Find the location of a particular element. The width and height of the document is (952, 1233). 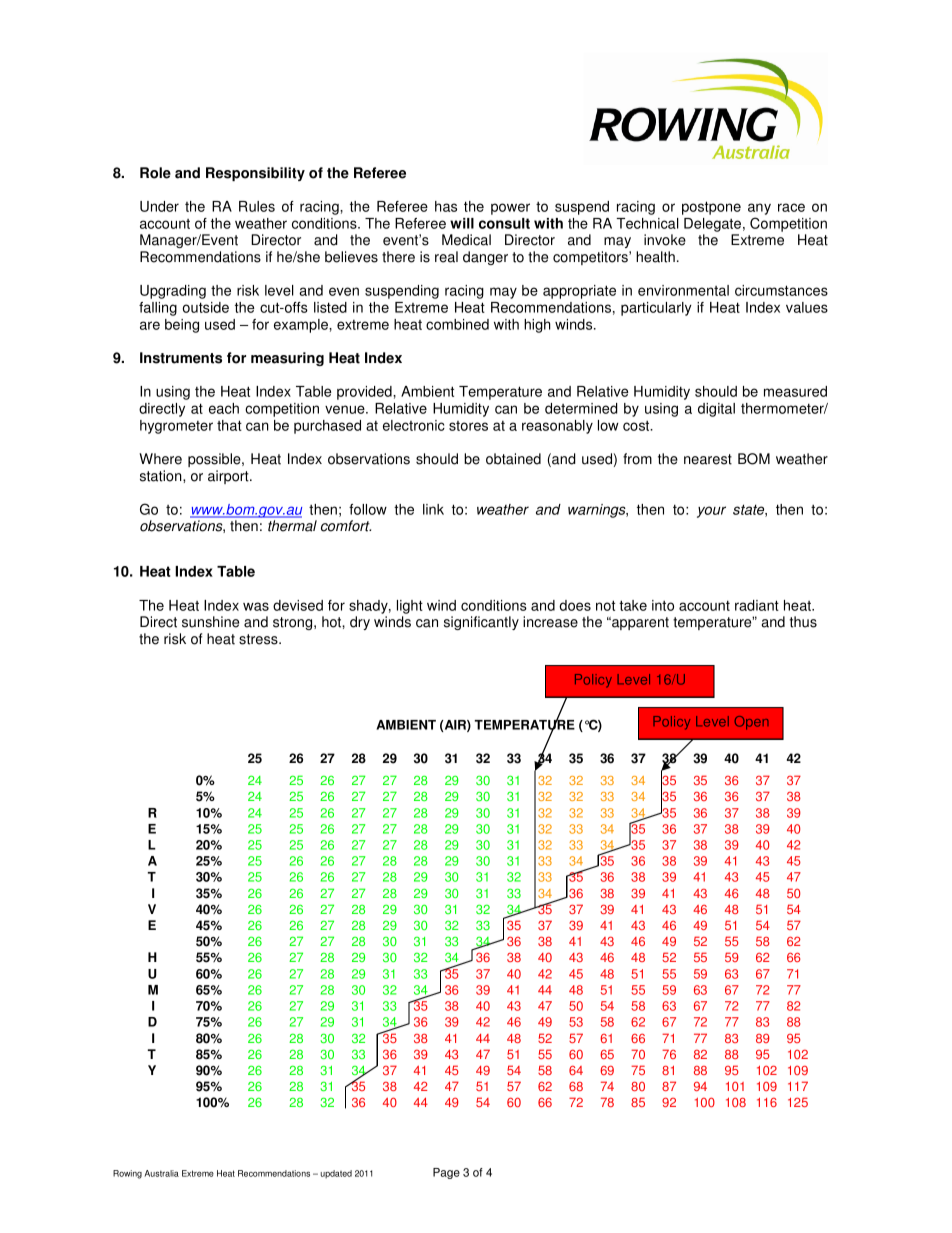

Open is located at coordinates (752, 723).
